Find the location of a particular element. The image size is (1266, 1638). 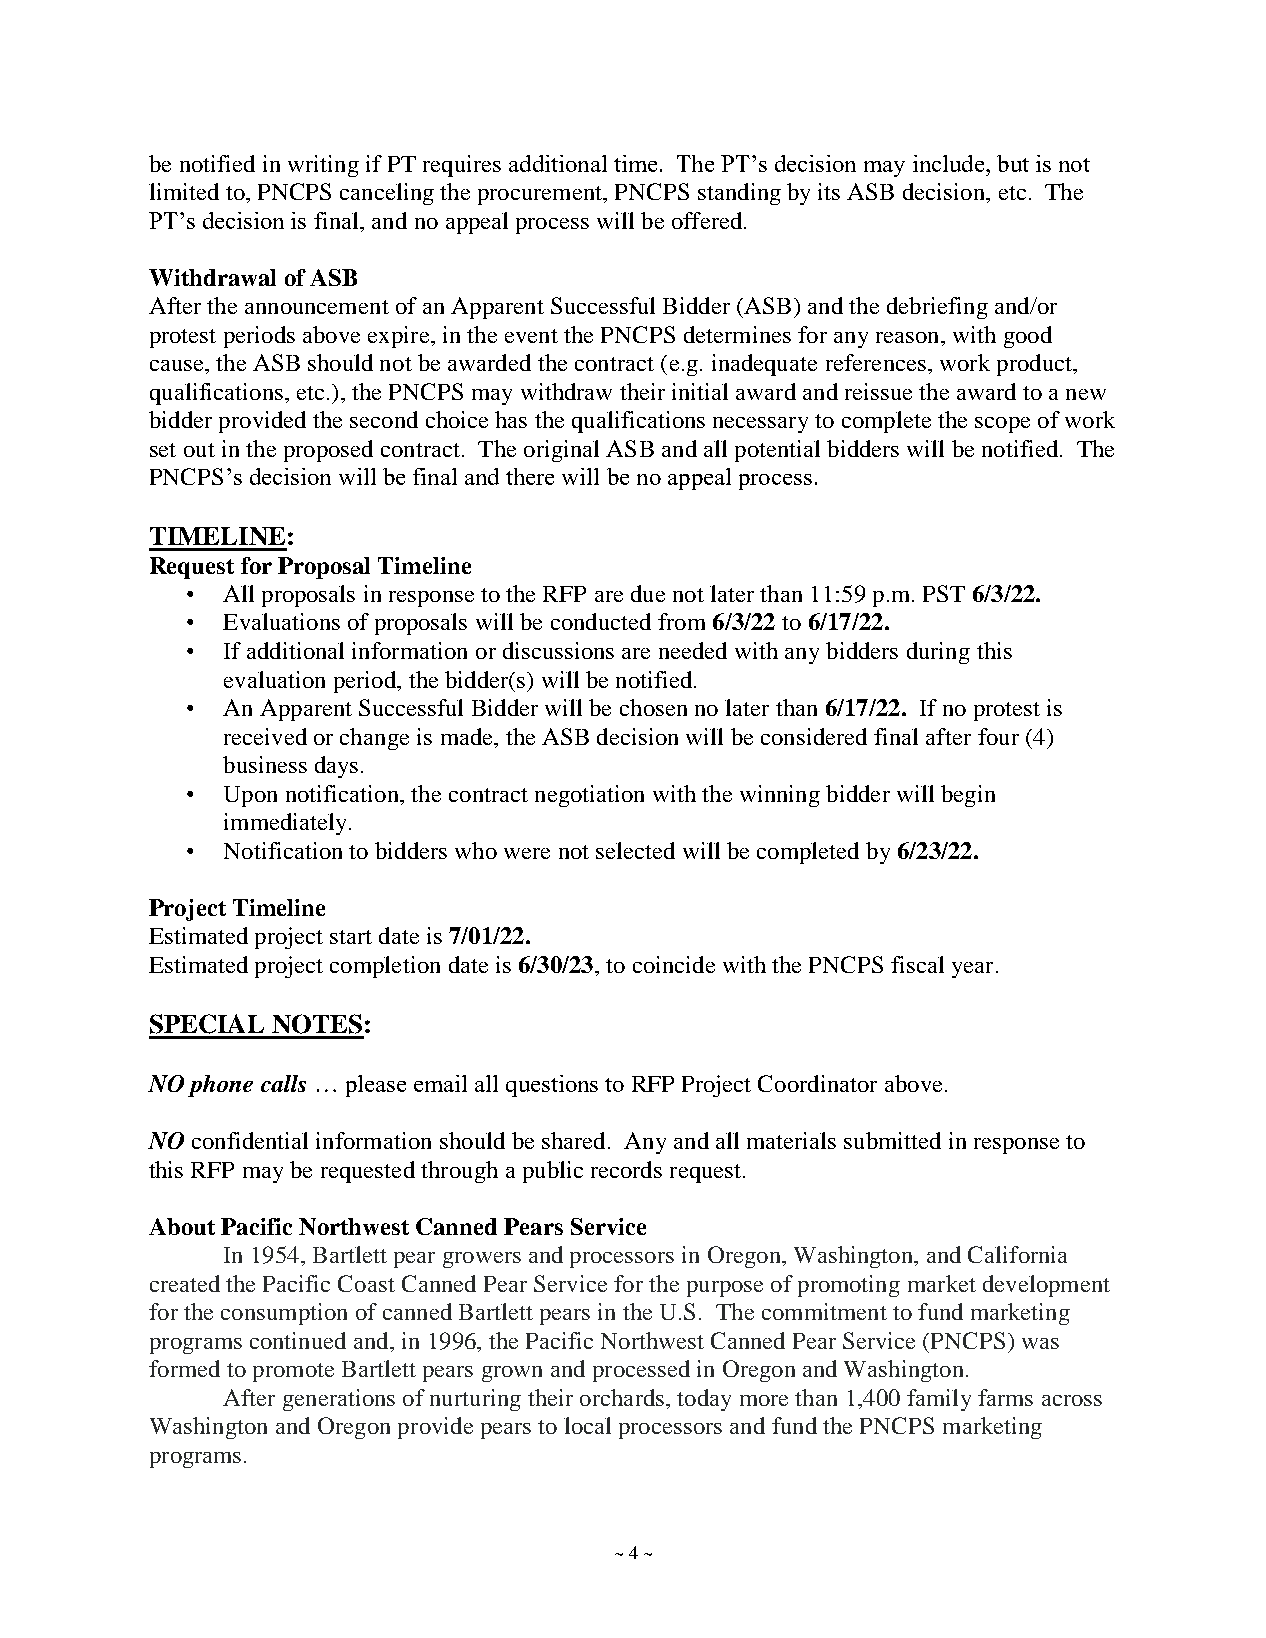

procurement is located at coordinates (541, 195).
